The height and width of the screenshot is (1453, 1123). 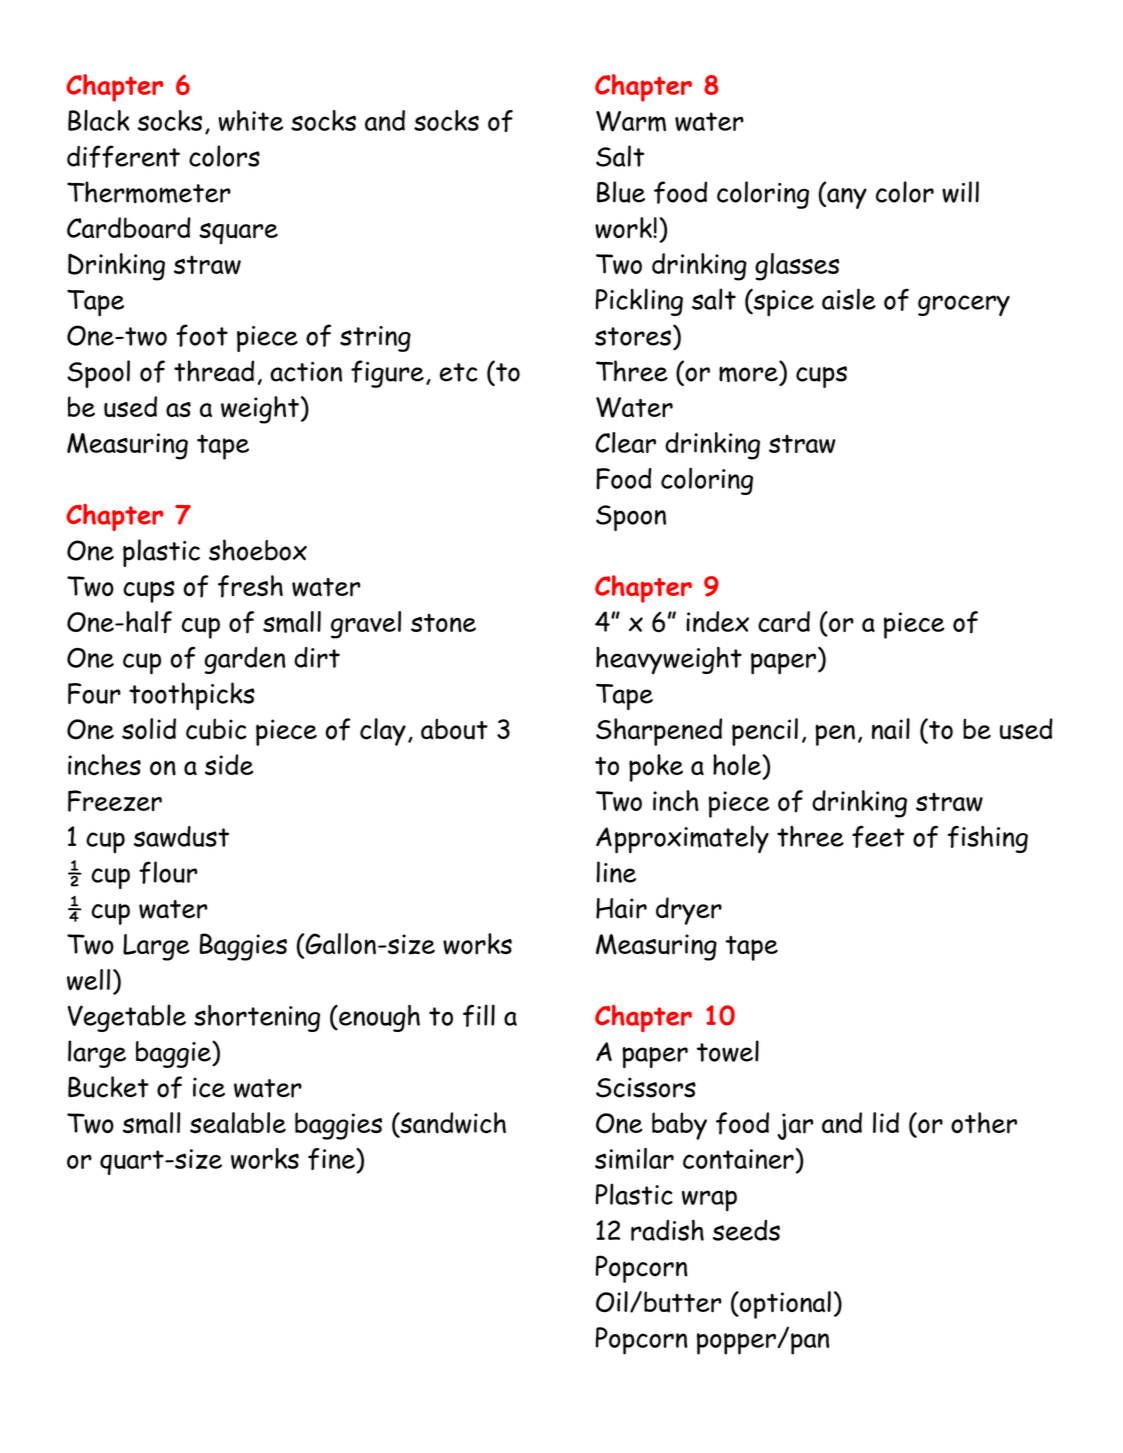 What do you see at coordinates (123, 156) in the screenshot?
I see `different` at bounding box center [123, 156].
